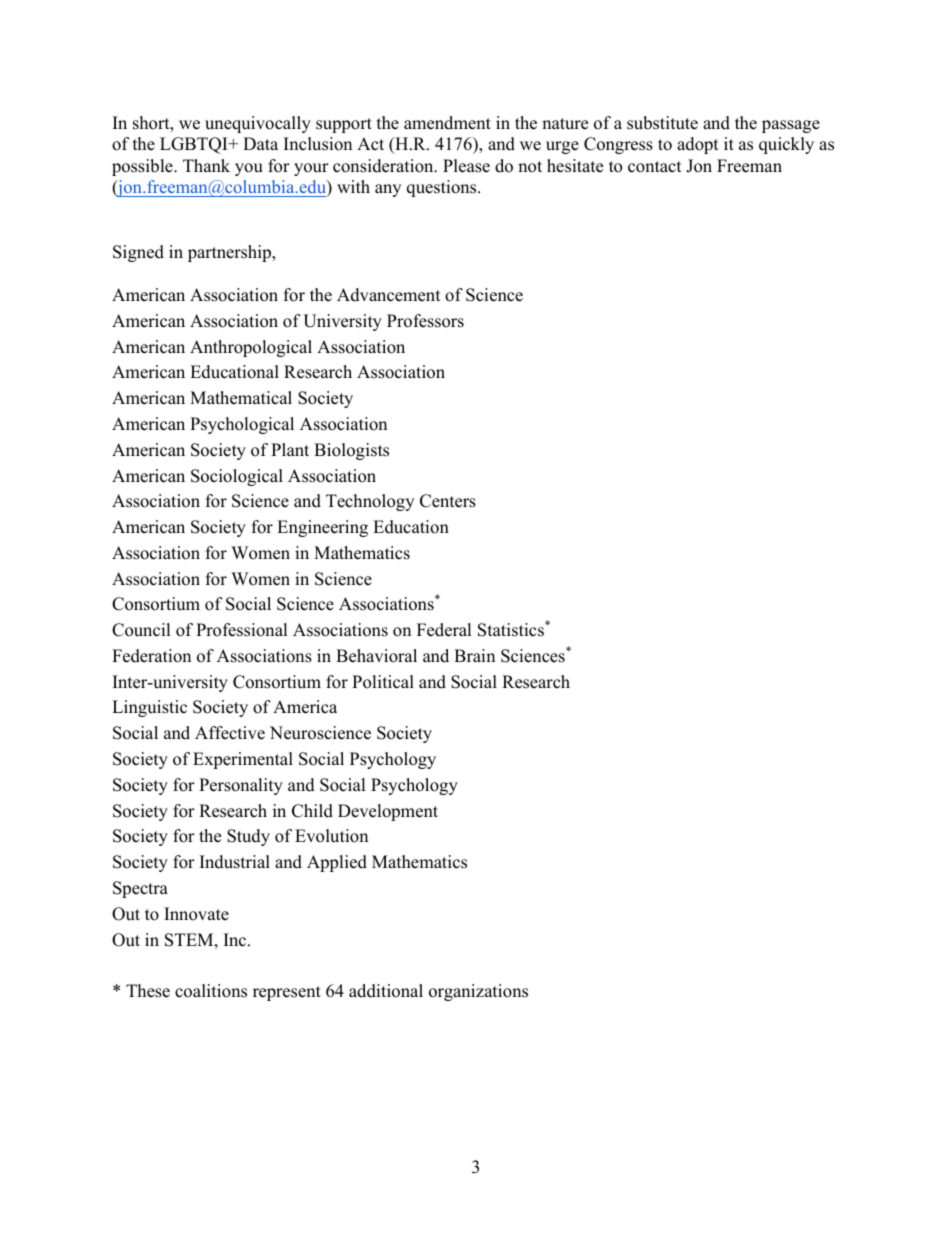 The height and width of the page is (1233, 952). What do you see at coordinates (512, 629) in the page?
I see `Statistics` at bounding box center [512, 629].
